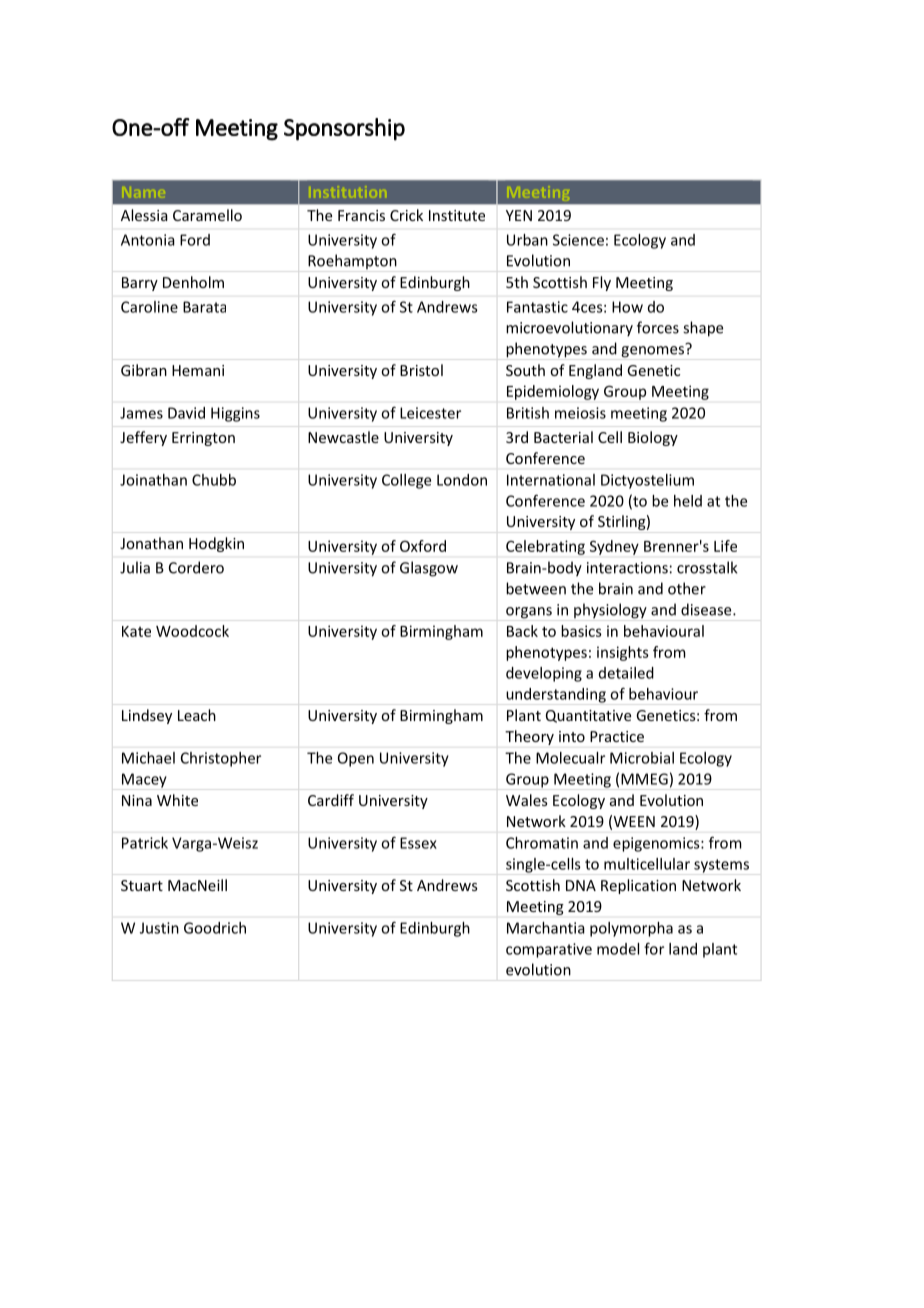  Describe the element at coordinates (159, 928) in the image. I see `Justin` at that location.
